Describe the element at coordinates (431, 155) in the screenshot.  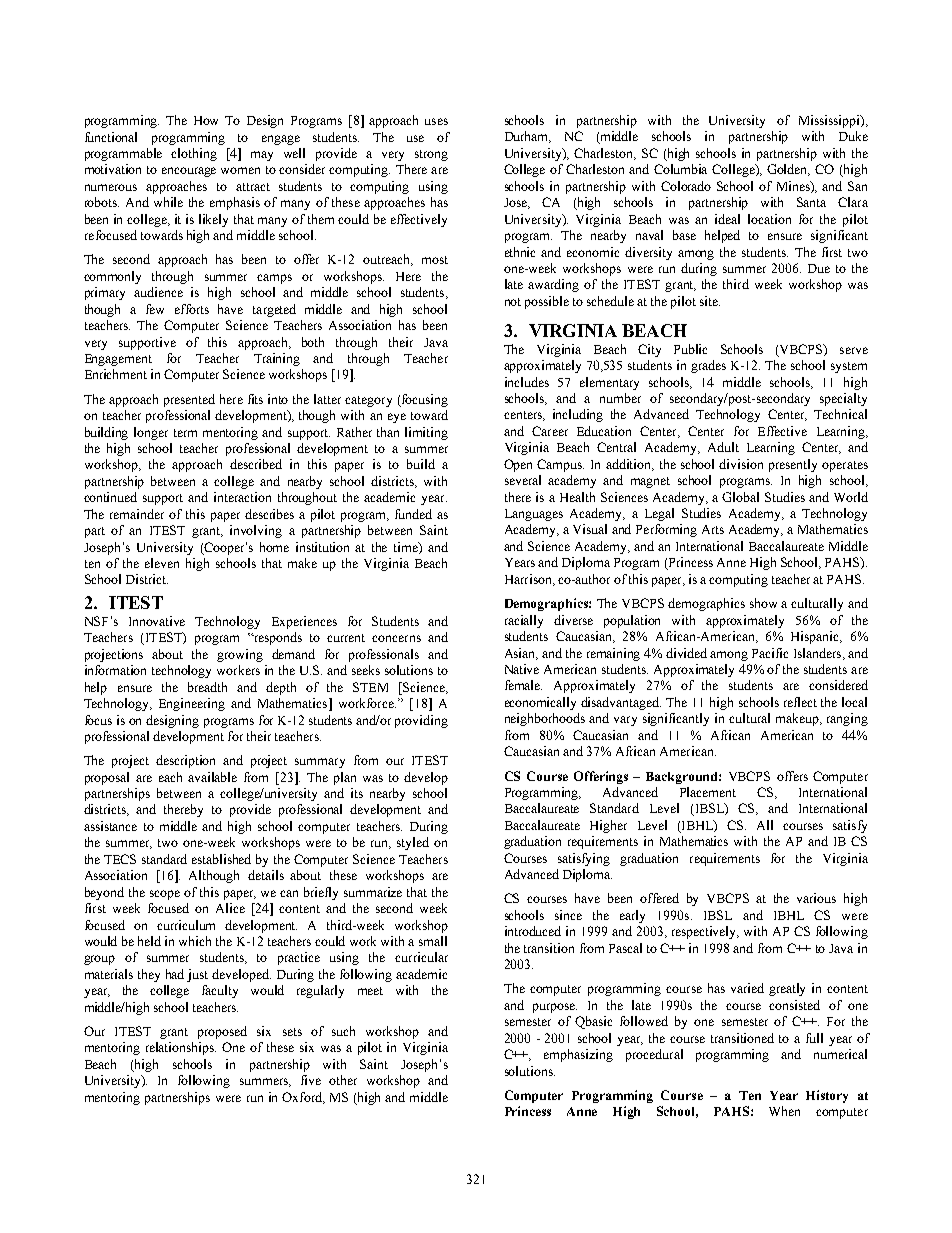
I see `strong` at that location.
